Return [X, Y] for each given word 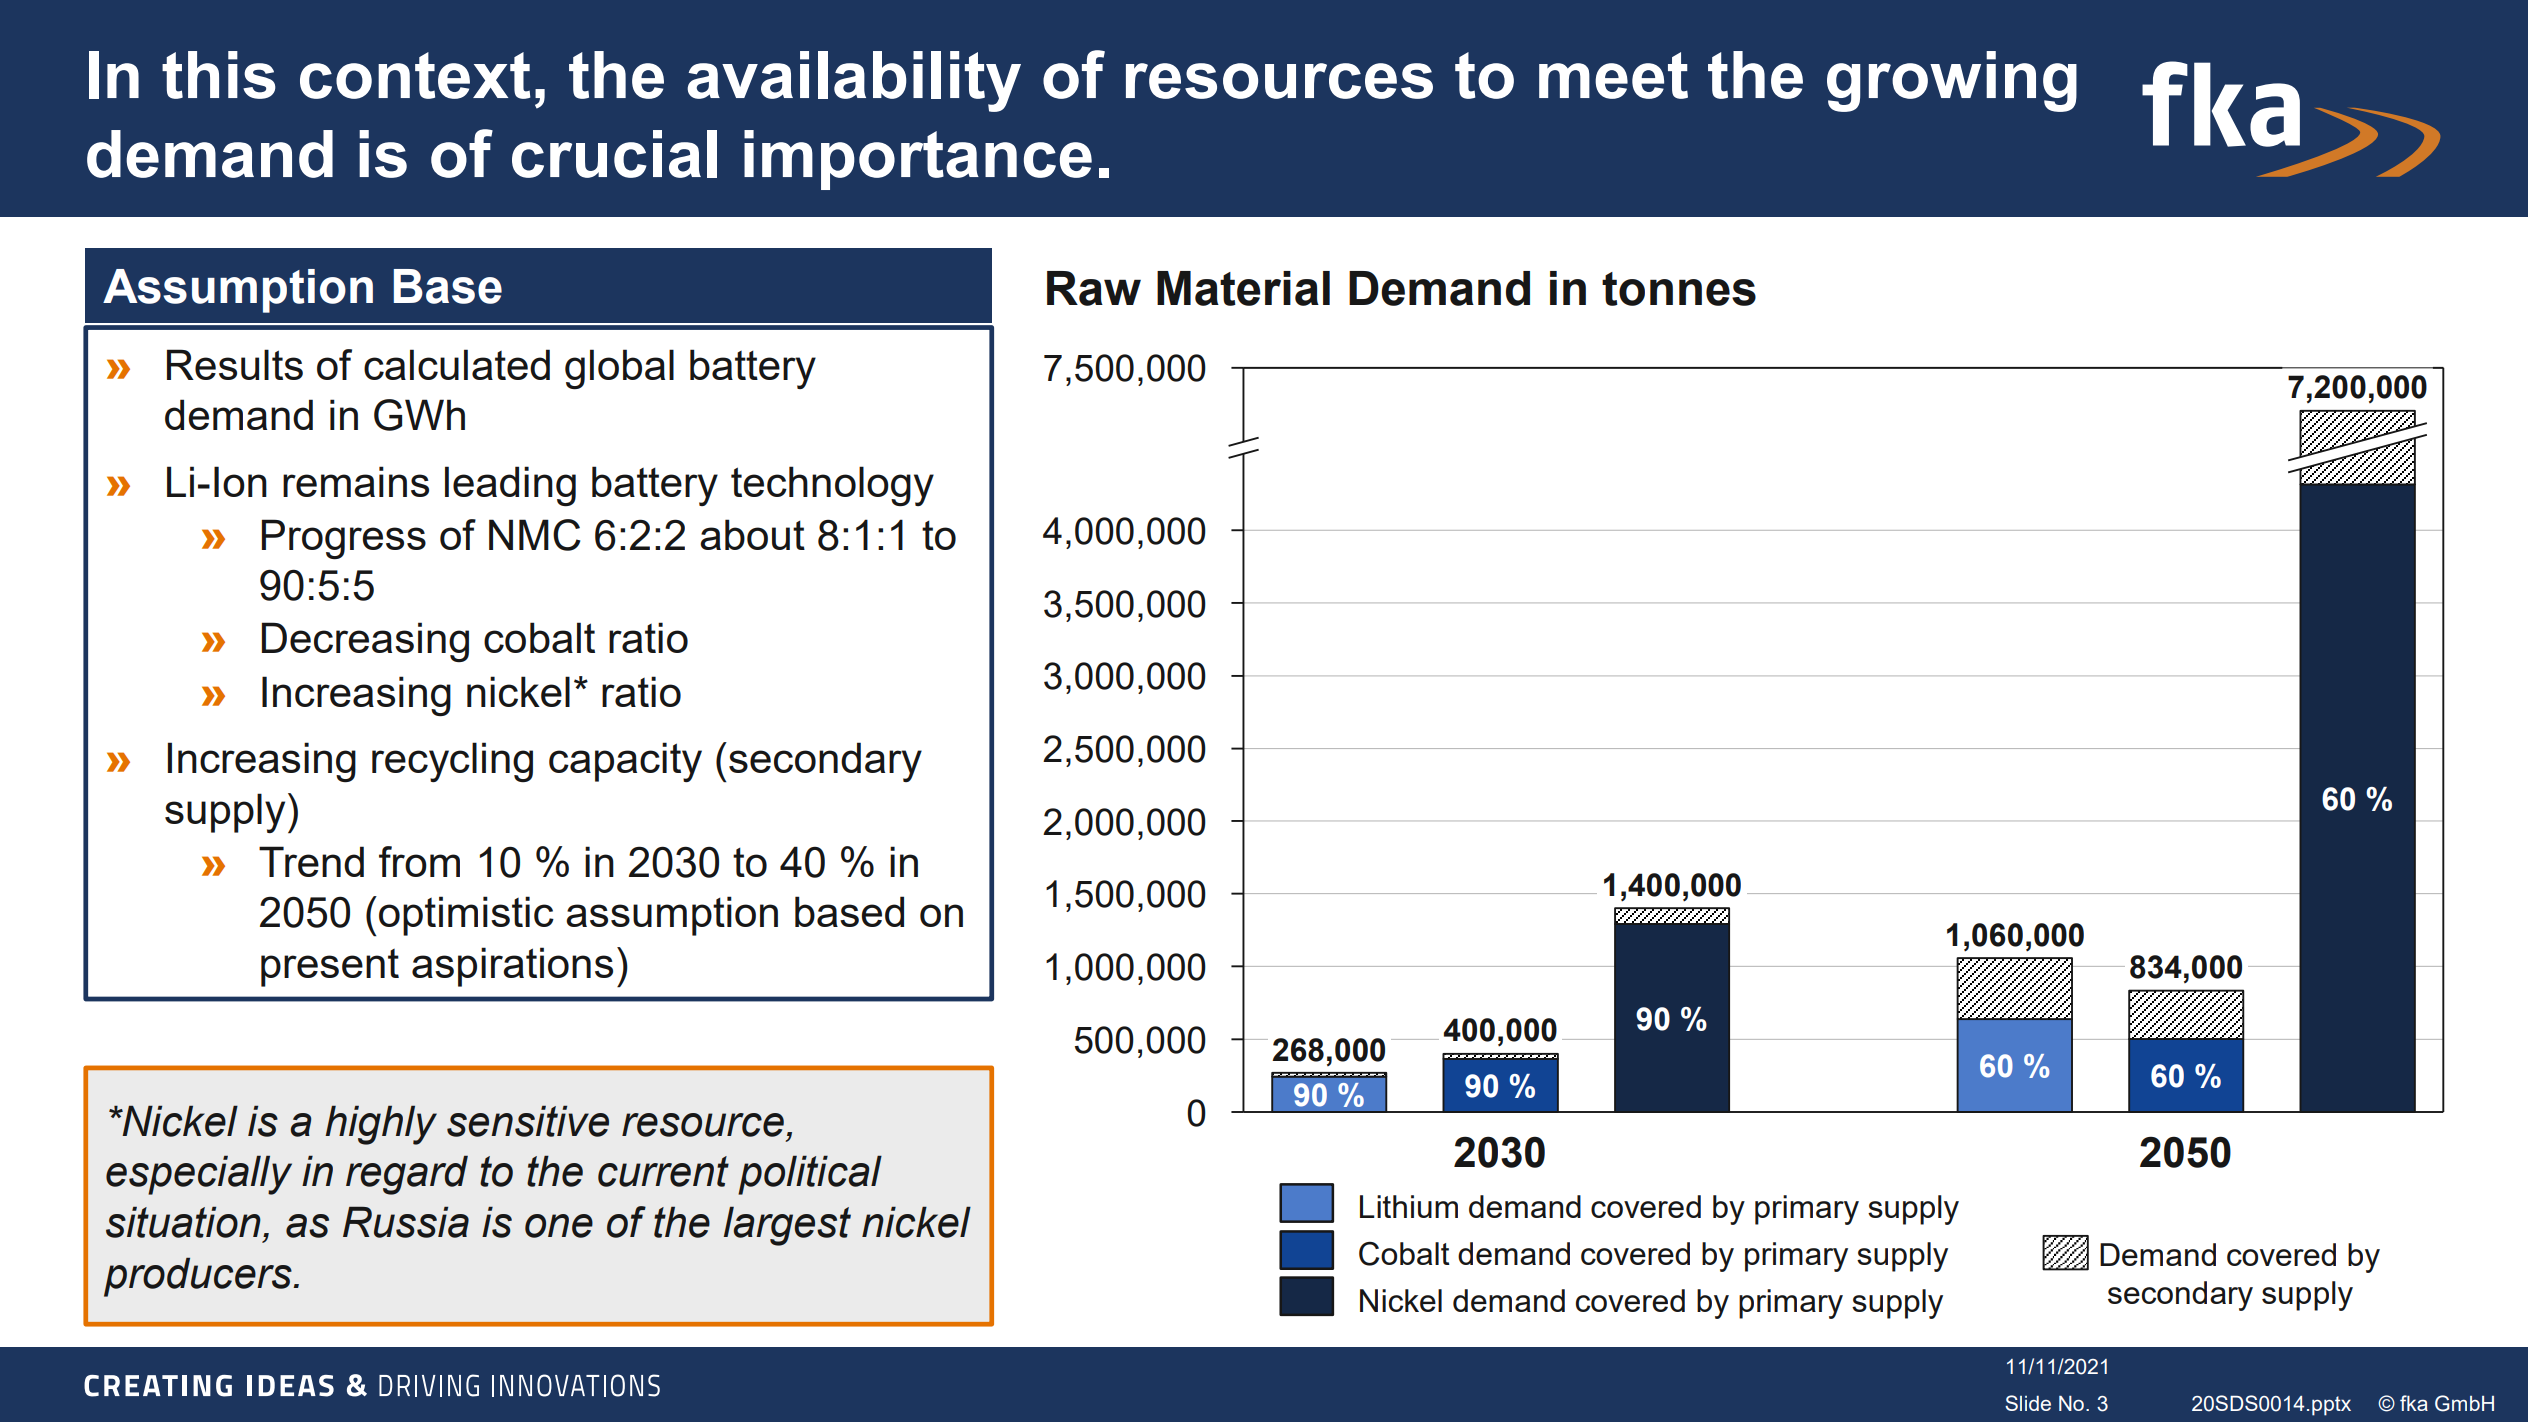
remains [356, 481]
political [810, 1175]
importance [918, 160]
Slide [2028, 1403]
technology [832, 486]
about [752, 534]
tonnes [1679, 289]
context [415, 75]
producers [199, 1277]
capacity [625, 762]
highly [381, 1125]
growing [1952, 81]
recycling [452, 762]
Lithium [1409, 1206]
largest [787, 1226]
